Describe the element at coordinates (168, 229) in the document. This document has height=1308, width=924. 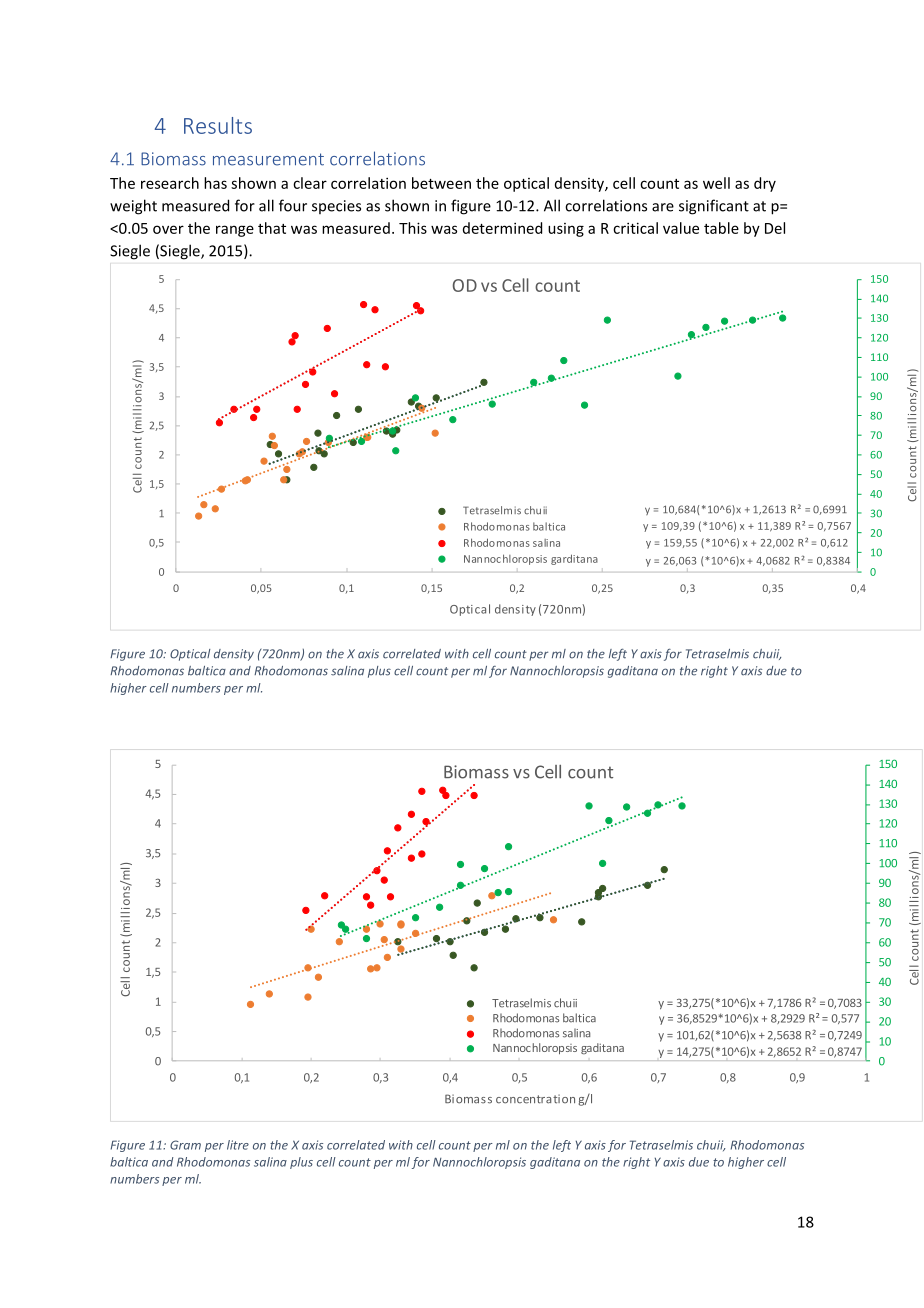
I see `over` at that location.
